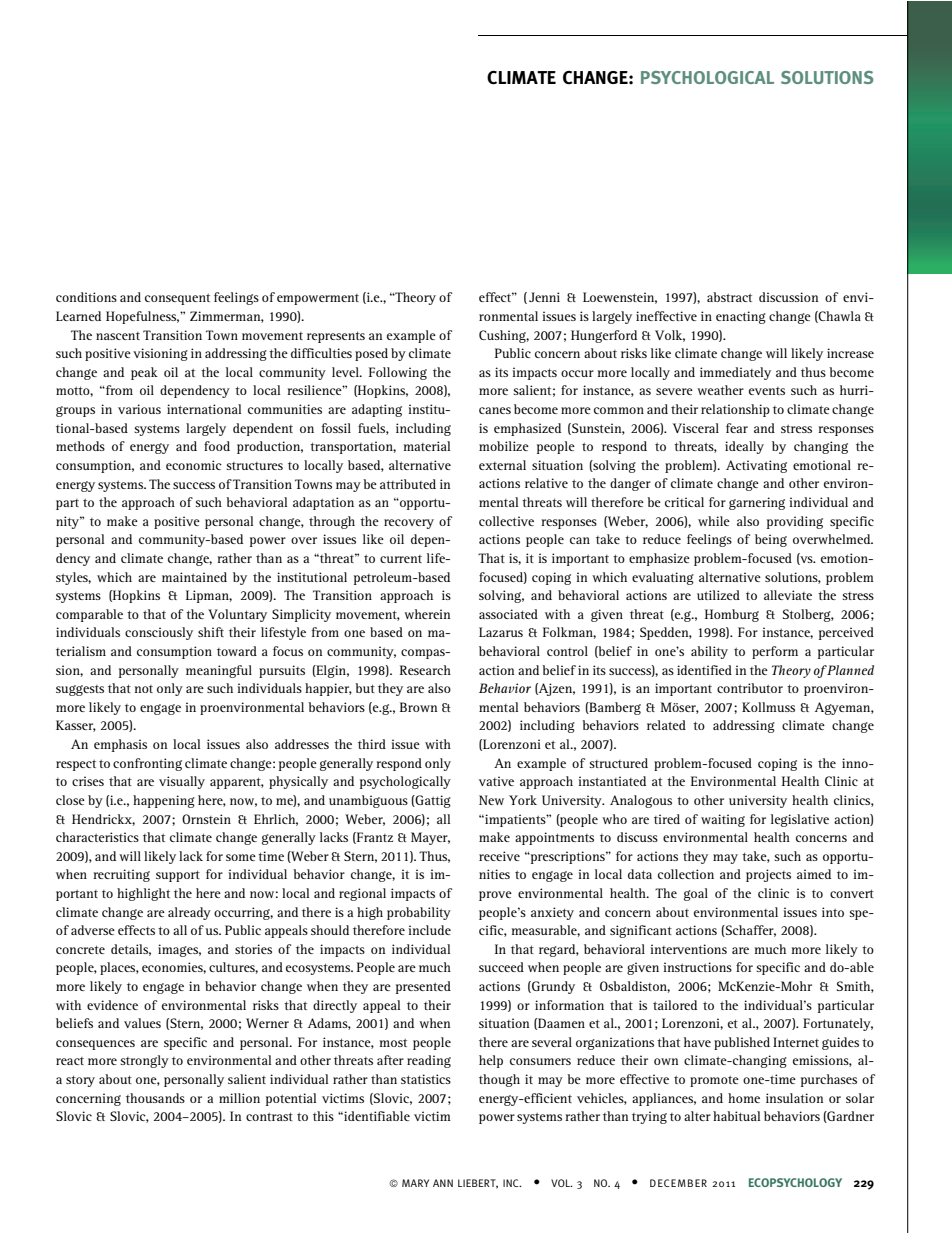  Describe the element at coordinates (112, 1005) in the screenshot. I see `evidence` at that location.
